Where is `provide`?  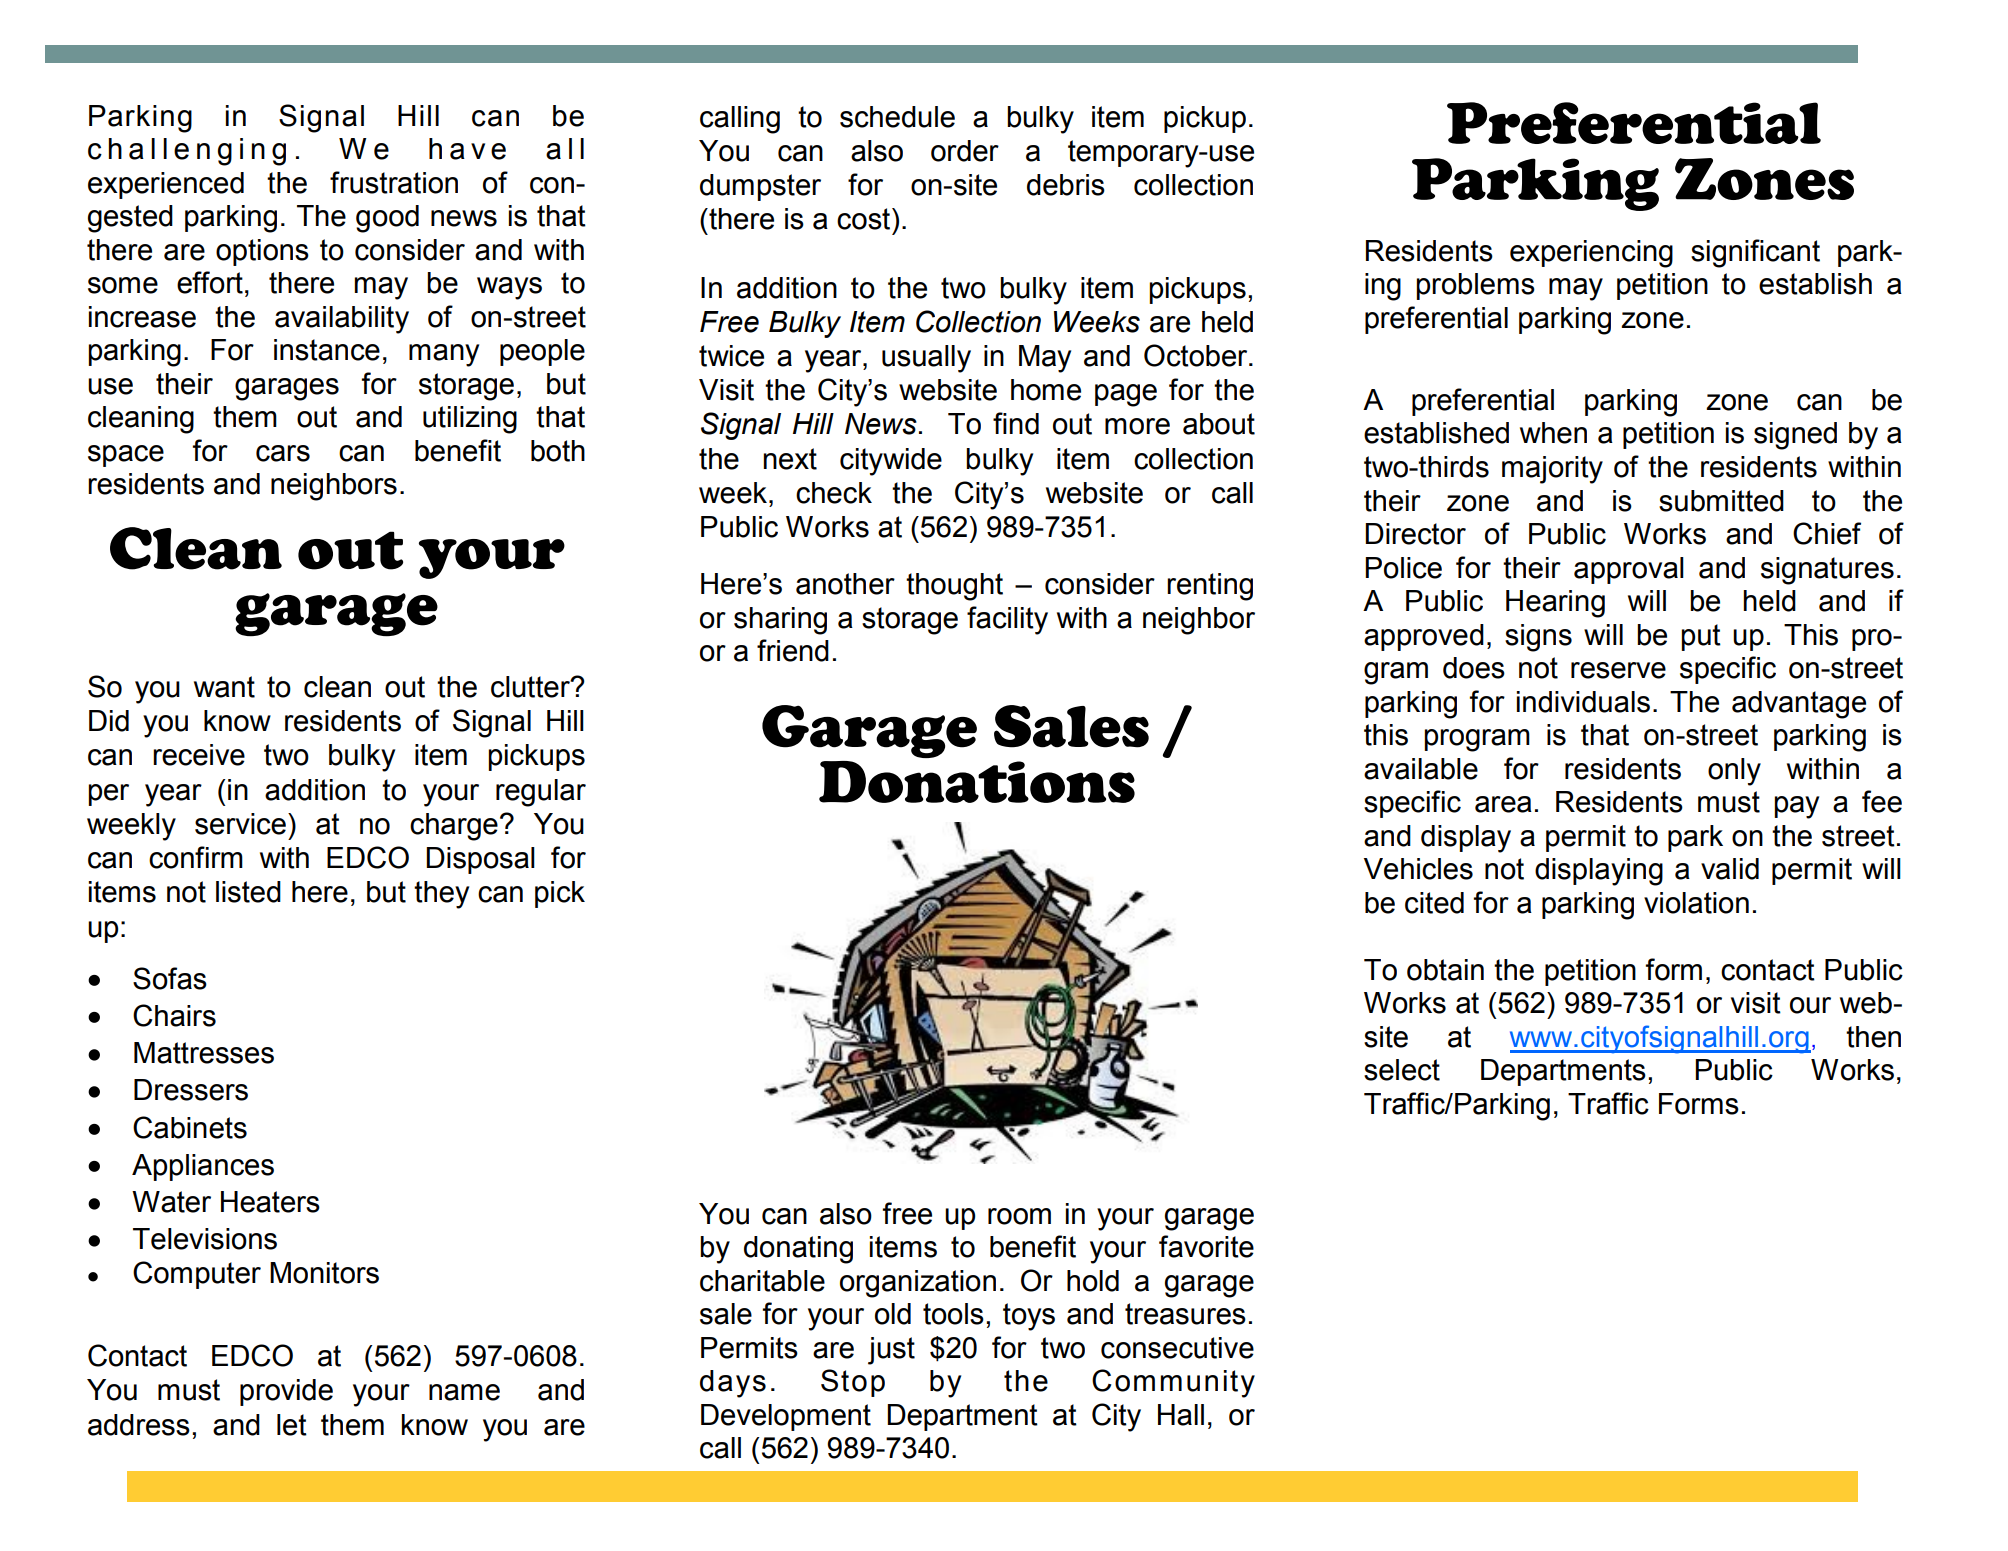 provide is located at coordinates (286, 1392).
